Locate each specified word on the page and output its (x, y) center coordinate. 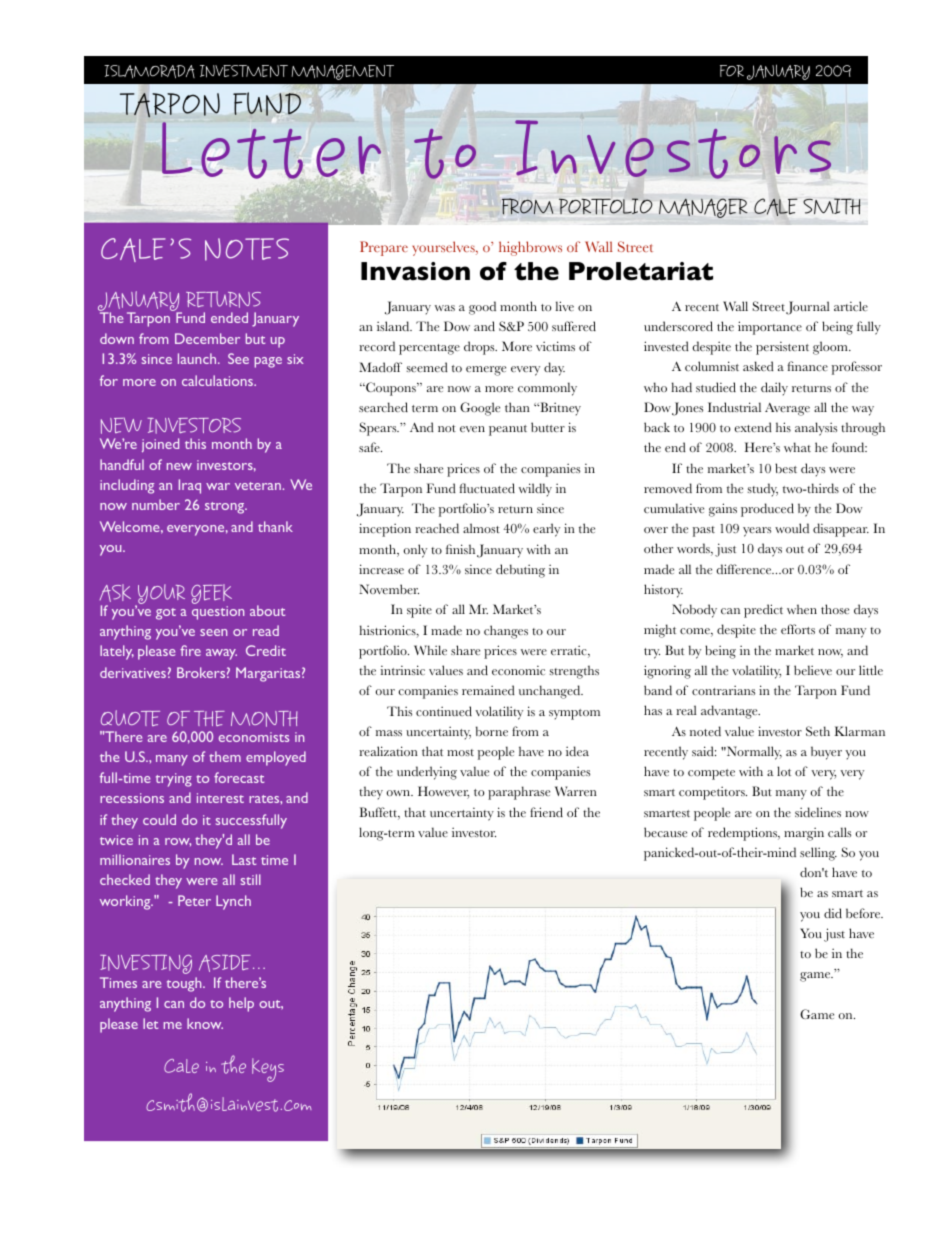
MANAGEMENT (343, 72)
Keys (268, 1070)
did (833, 913)
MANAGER (703, 208)
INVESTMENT (244, 71)
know (205, 1023)
